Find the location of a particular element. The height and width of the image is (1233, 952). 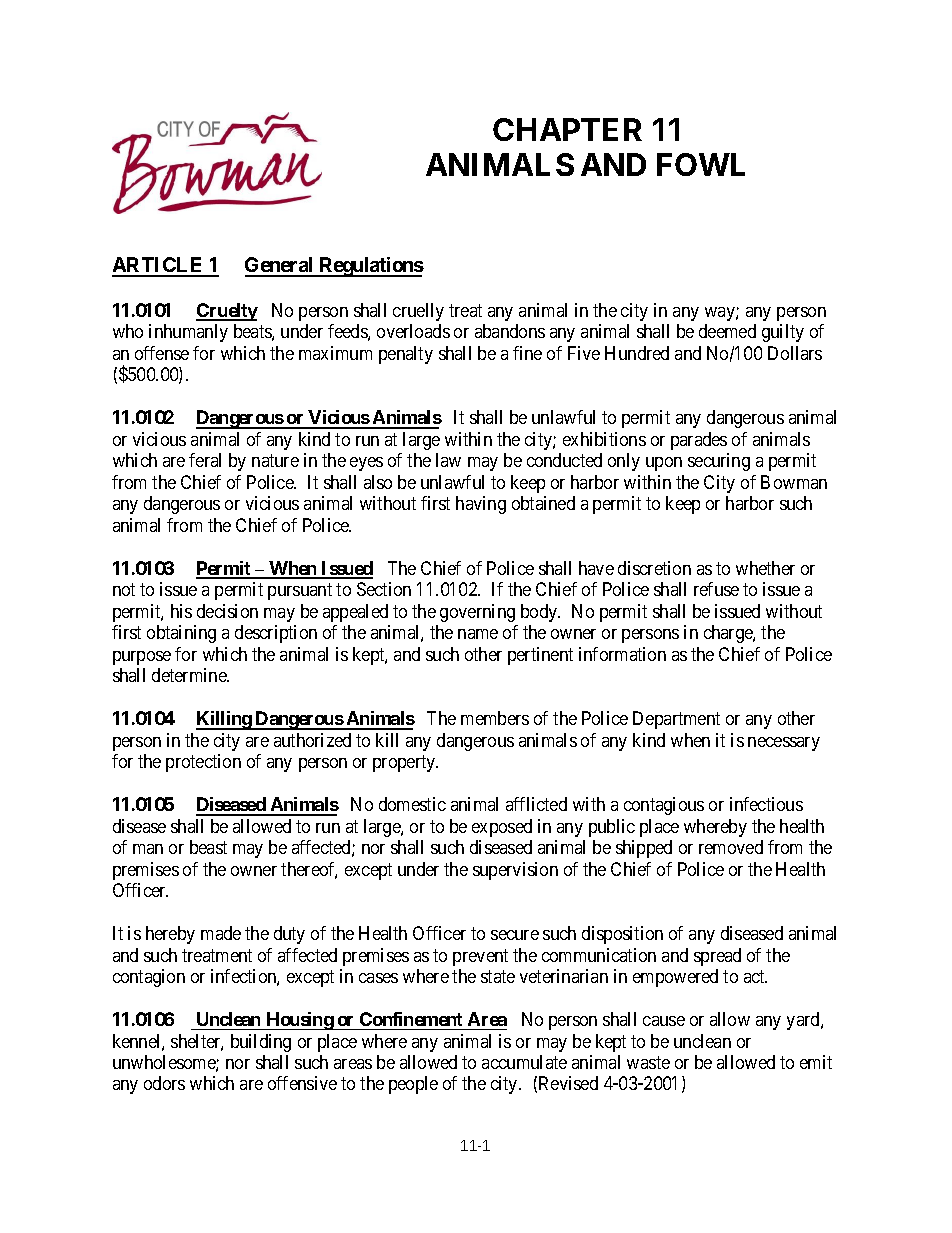

decision is located at coordinates (227, 611).
